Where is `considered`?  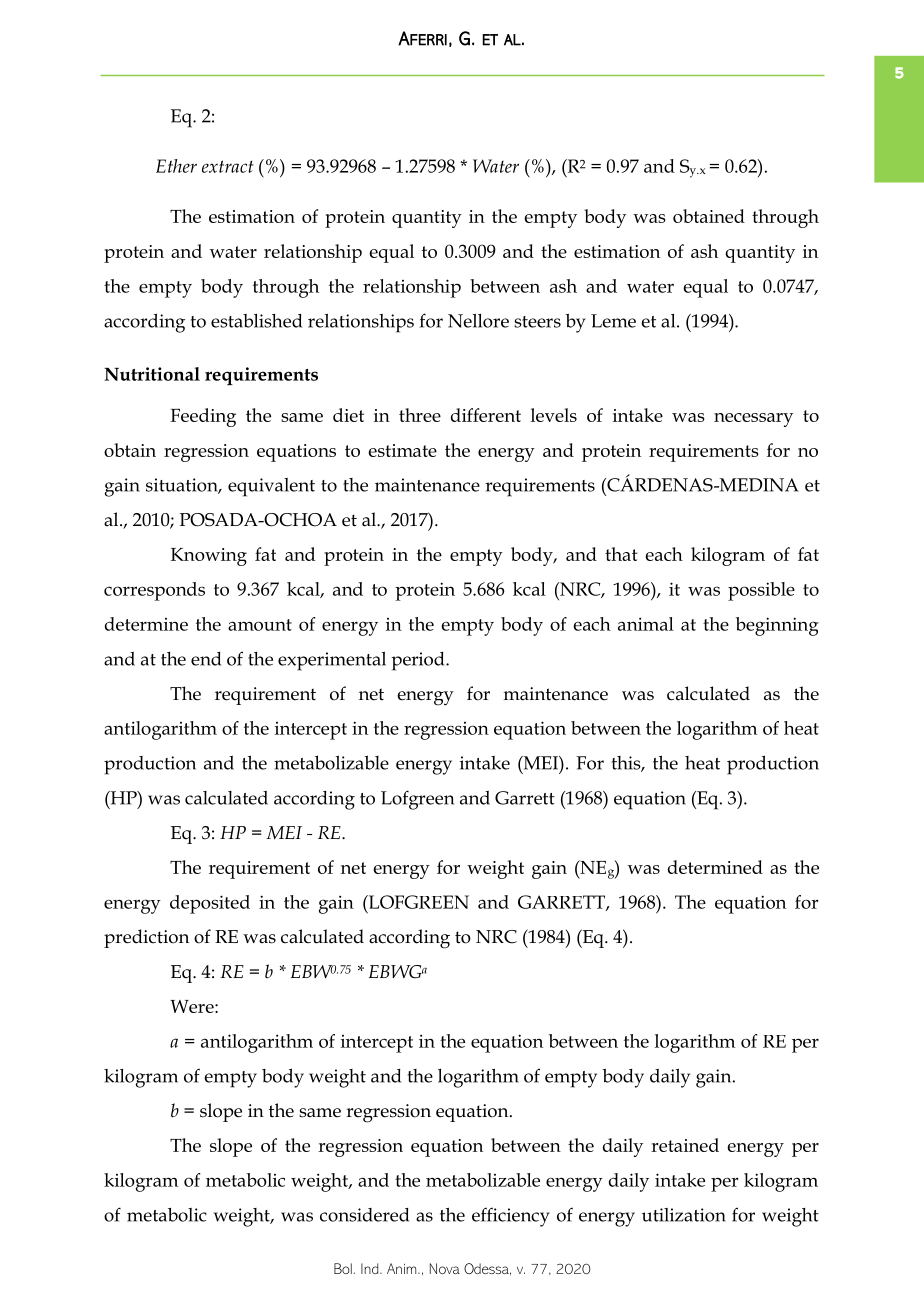 considered is located at coordinates (364, 1215).
